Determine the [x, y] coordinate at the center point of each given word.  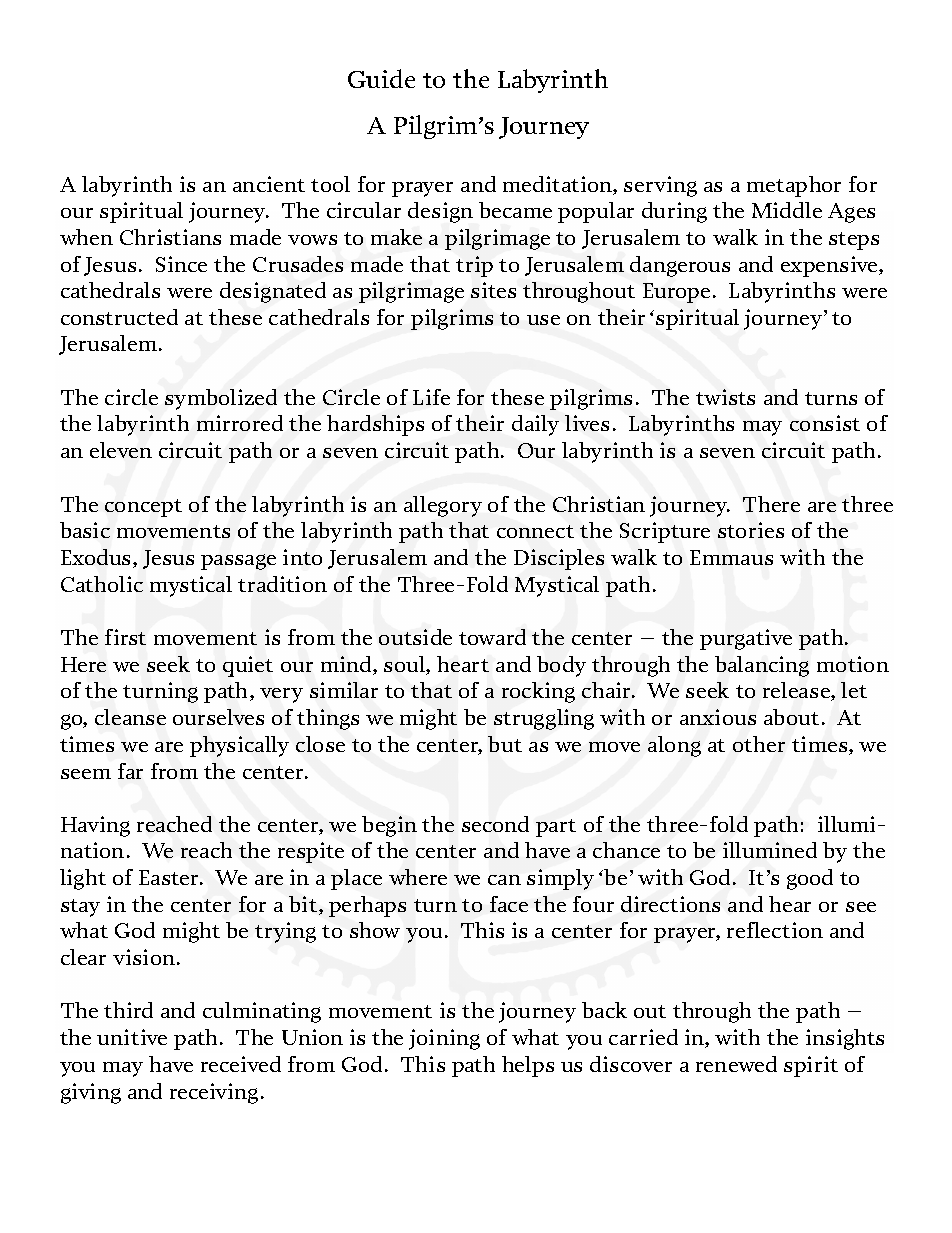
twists [725, 397]
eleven [121, 450]
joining [444, 1039]
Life [431, 397]
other [759, 744]
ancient [269, 184]
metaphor [794, 186]
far [130, 771]
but [505, 744]
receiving [214, 1093]
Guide [381, 78]
